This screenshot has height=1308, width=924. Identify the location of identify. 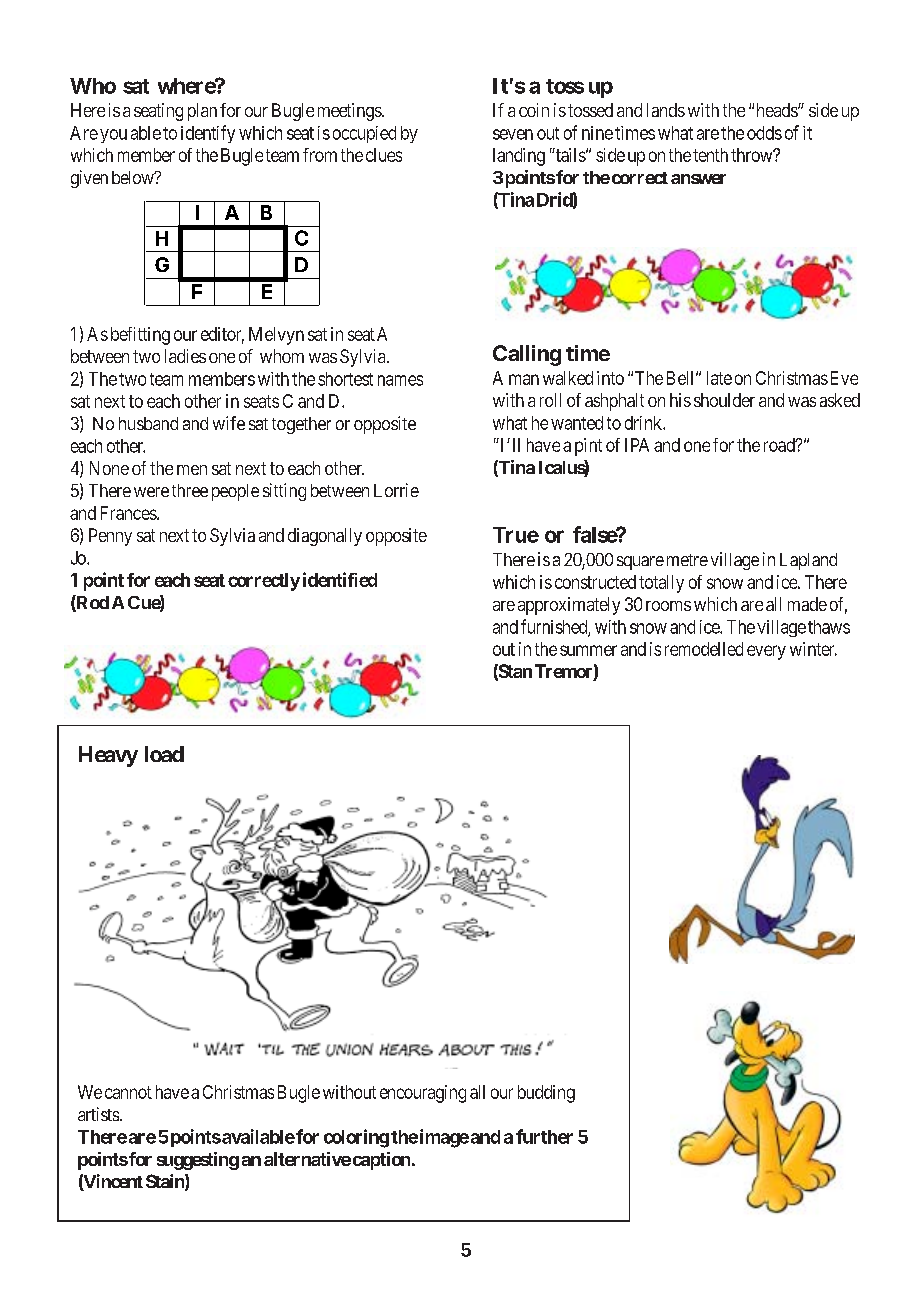
(208, 134).
